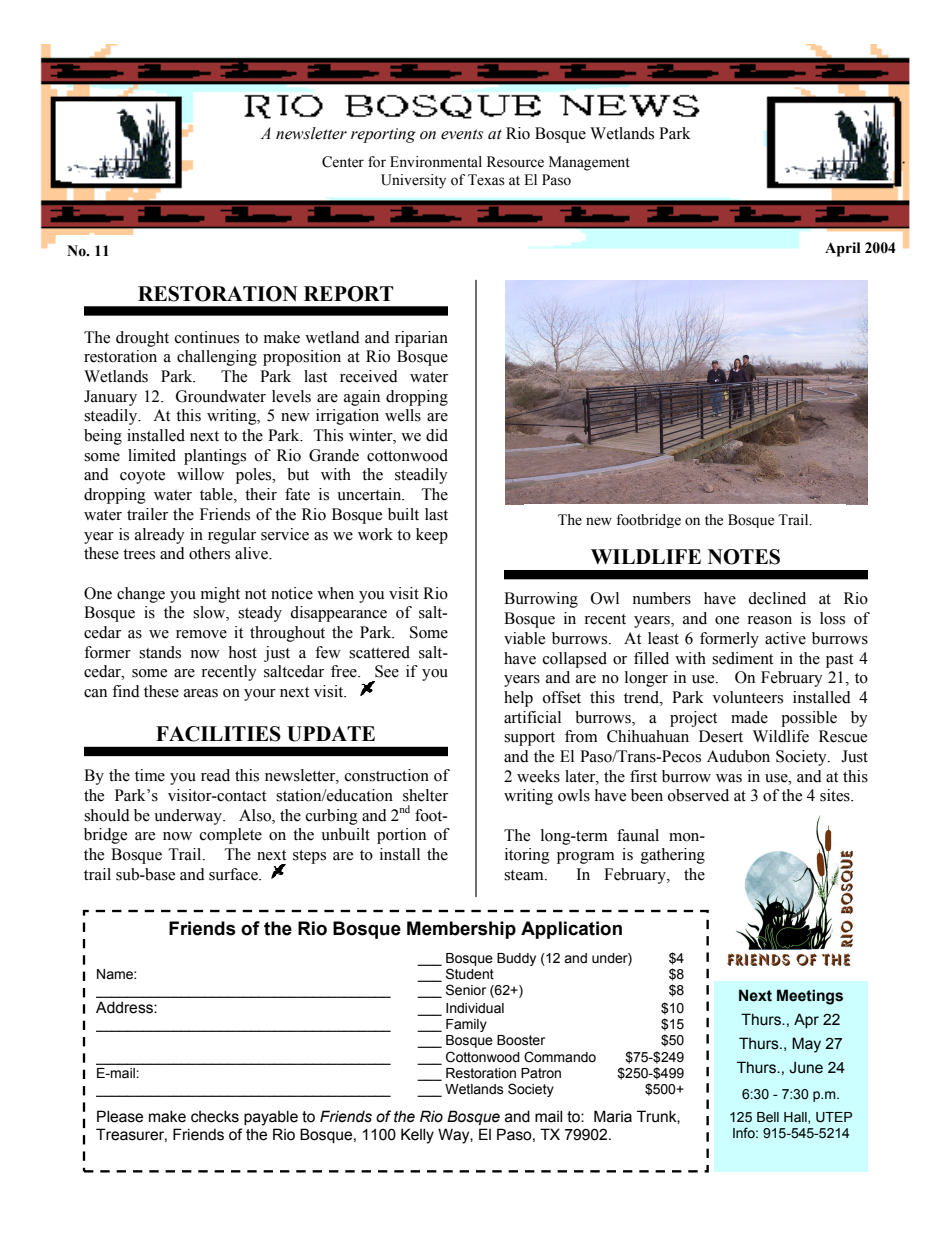 The height and width of the screenshot is (1233, 952). What do you see at coordinates (110, 398) in the screenshot?
I see `January` at bounding box center [110, 398].
